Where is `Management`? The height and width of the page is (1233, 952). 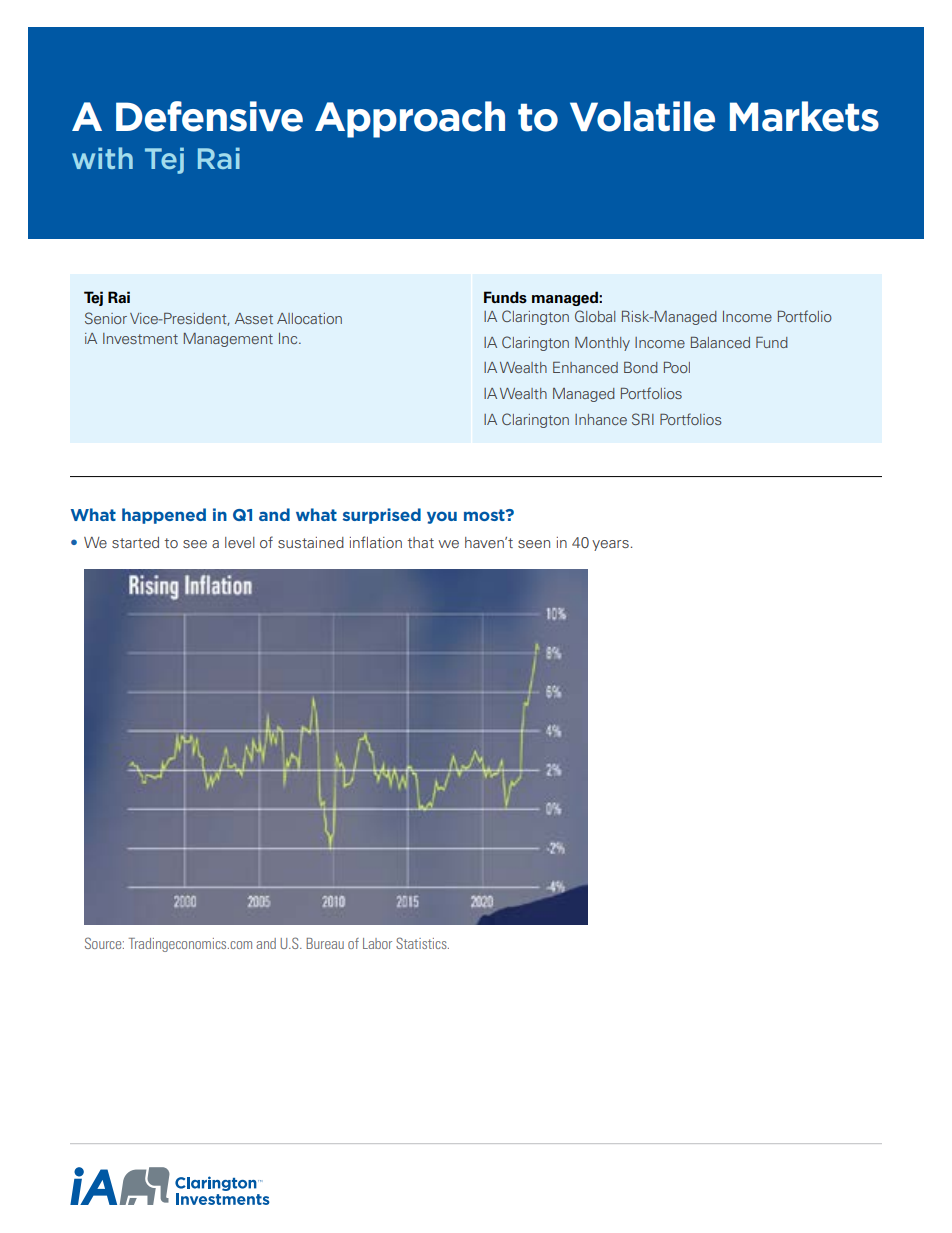
Management is located at coordinates (228, 340).
